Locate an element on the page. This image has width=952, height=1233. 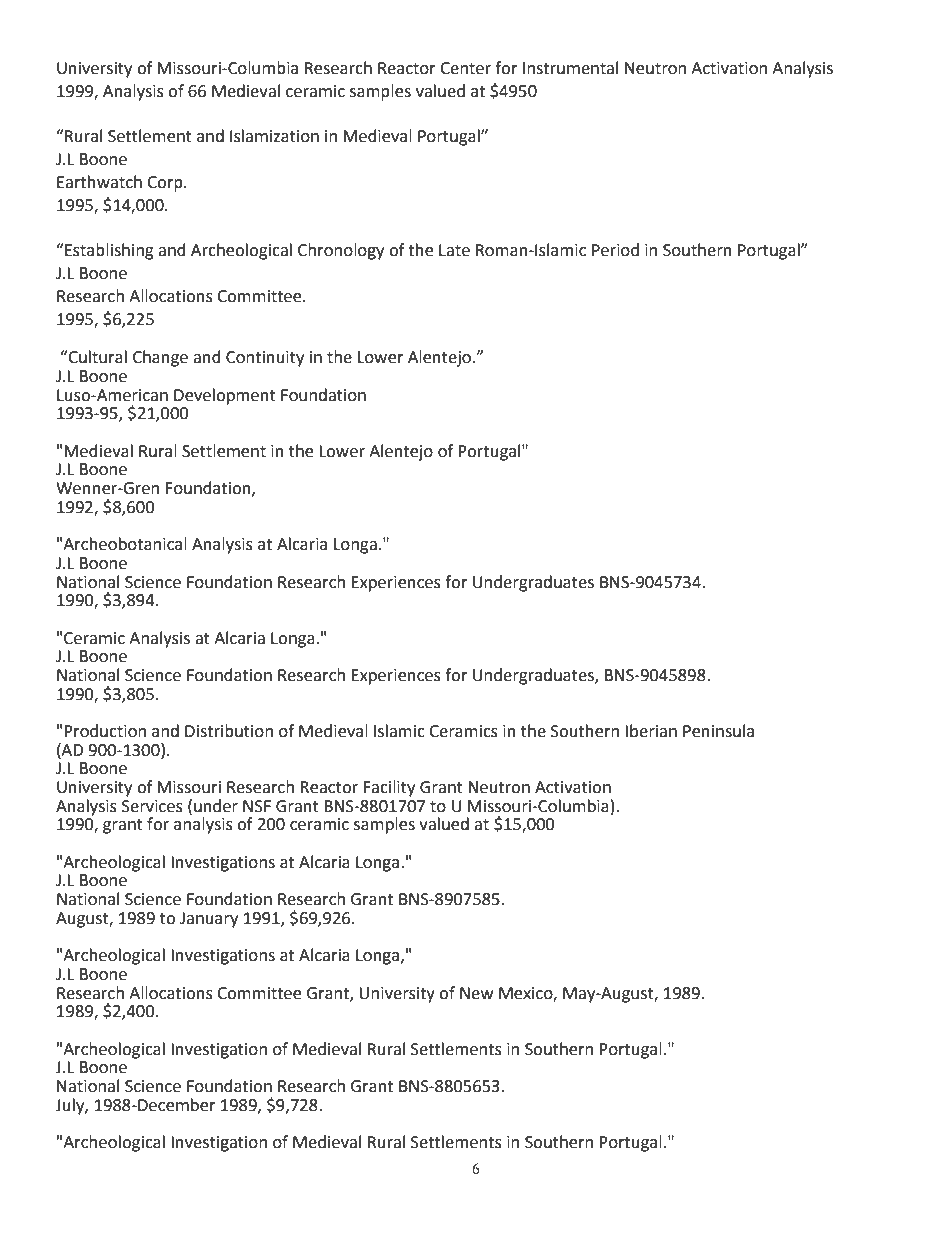
Iberian is located at coordinates (651, 731).
